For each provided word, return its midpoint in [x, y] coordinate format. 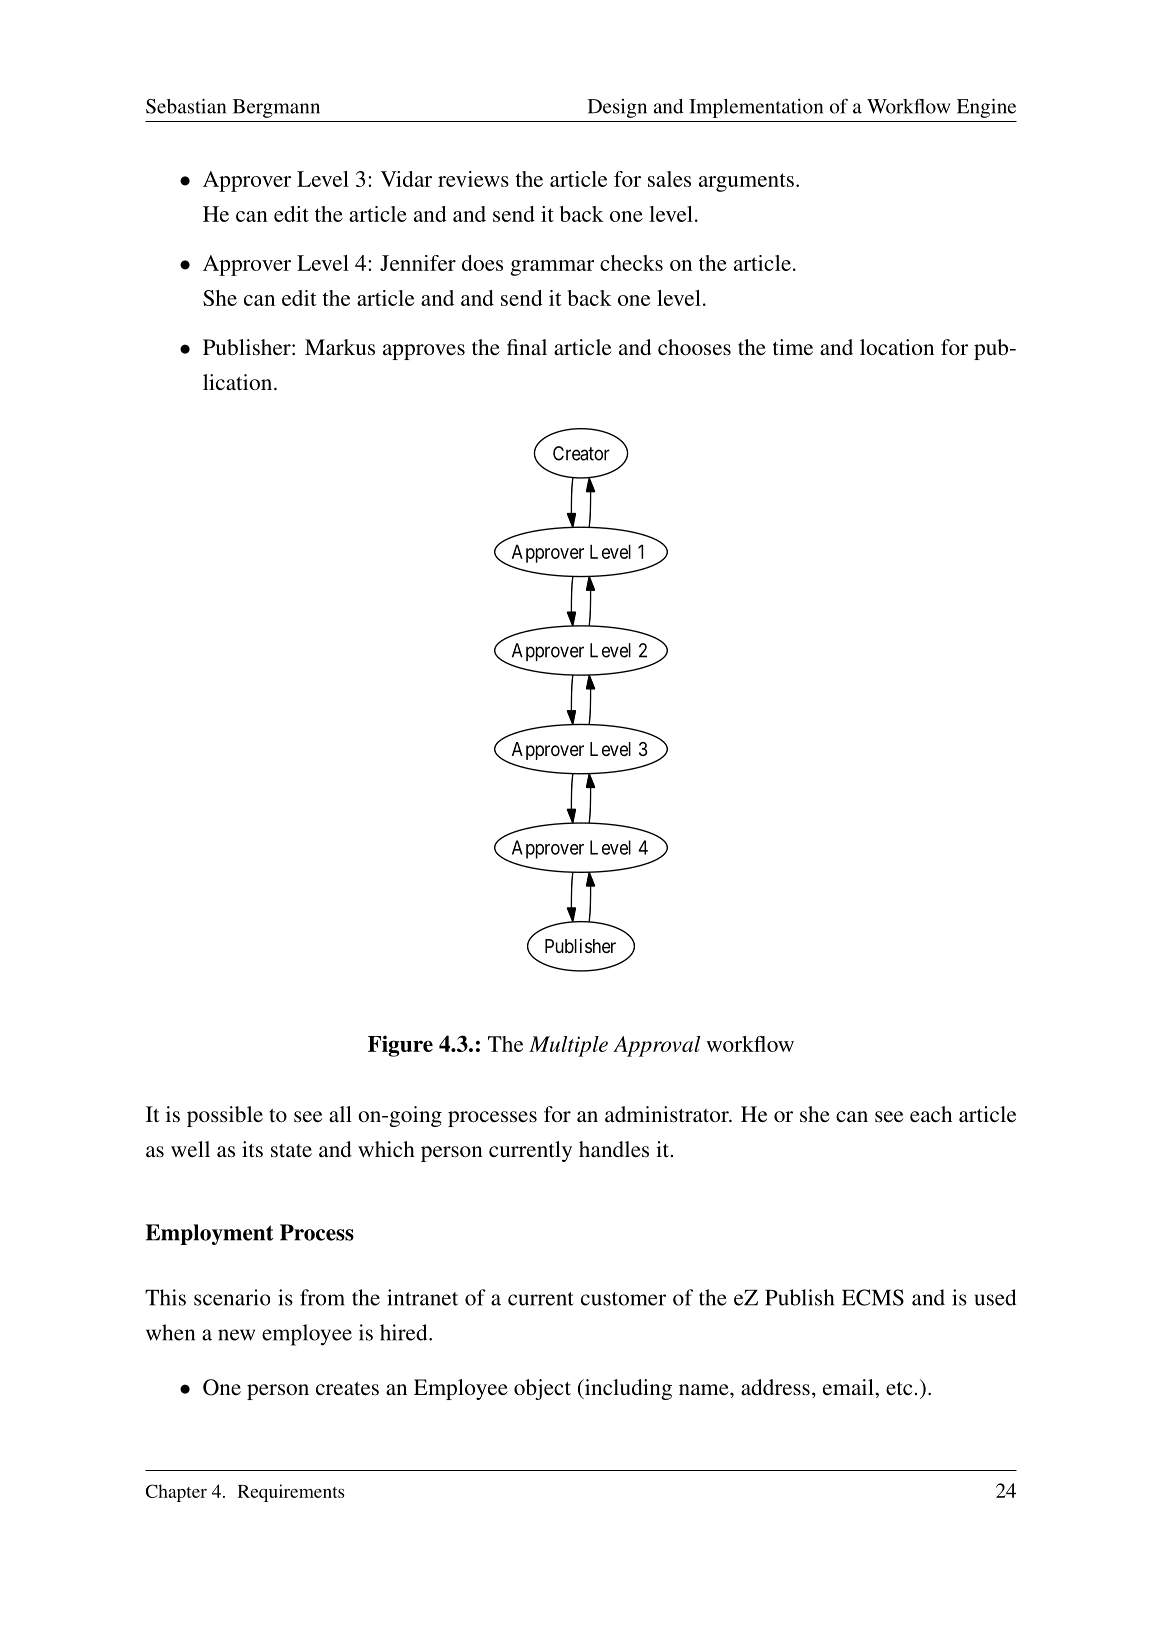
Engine [986, 108]
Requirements [291, 1493]
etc [899, 1388]
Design [617, 108]
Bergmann [276, 108]
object [542, 1389]
